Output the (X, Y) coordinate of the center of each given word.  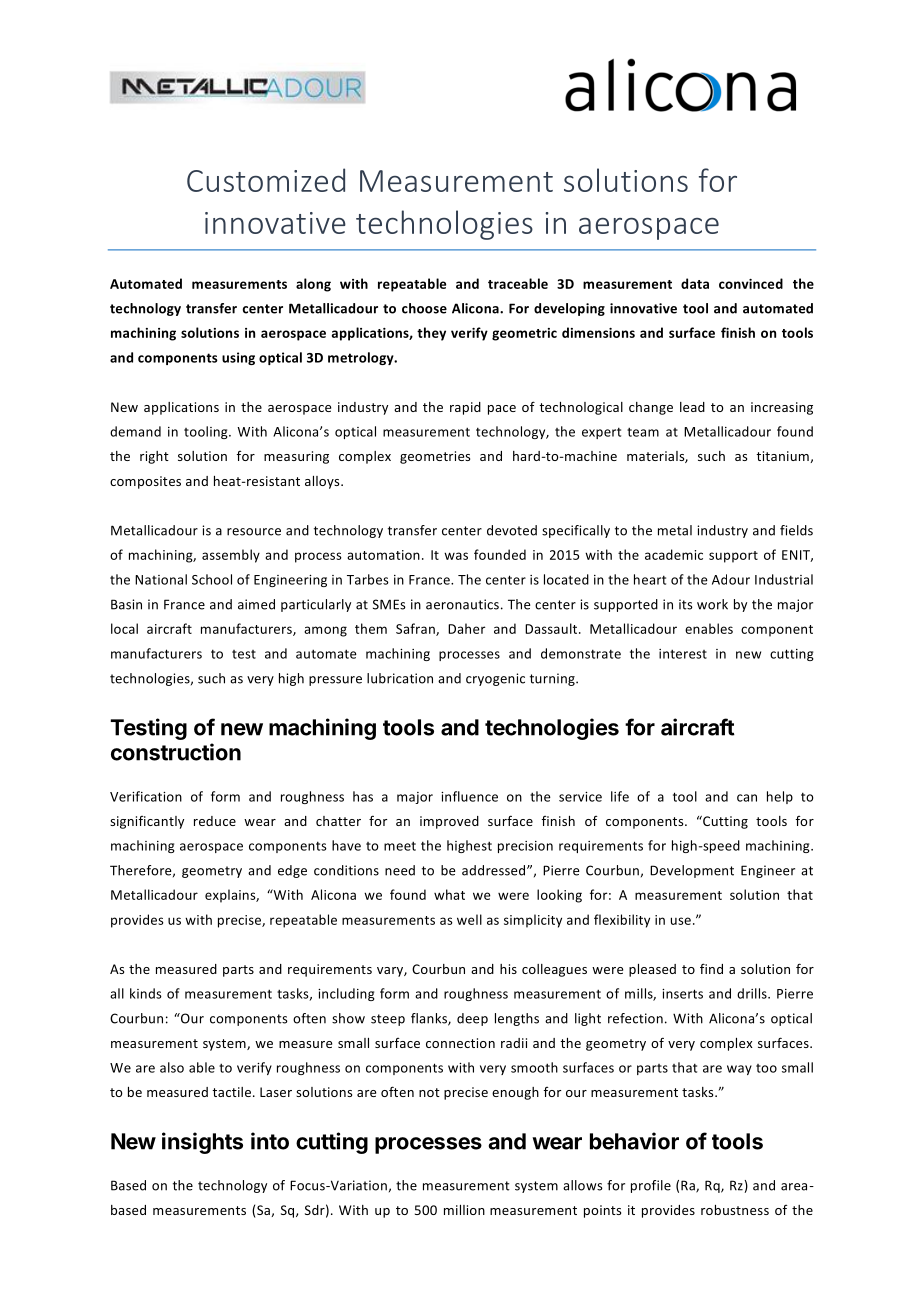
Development (692, 871)
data (695, 283)
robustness (735, 1210)
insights (202, 1143)
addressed (495, 870)
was (456, 556)
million (464, 1210)
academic (674, 554)
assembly (231, 556)
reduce (215, 821)
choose (424, 308)
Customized (266, 180)
